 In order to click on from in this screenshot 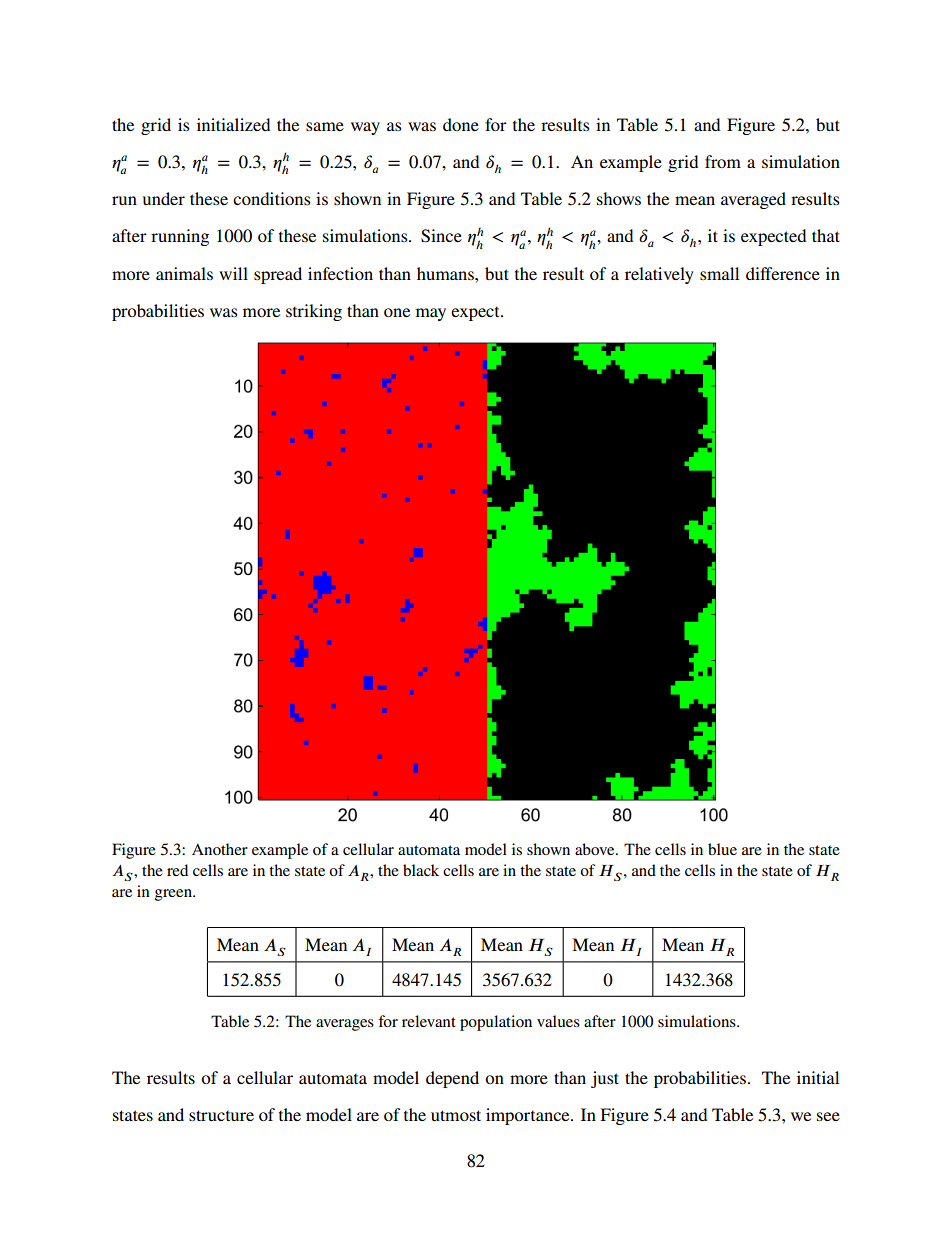, I will do `click(723, 161)`.
